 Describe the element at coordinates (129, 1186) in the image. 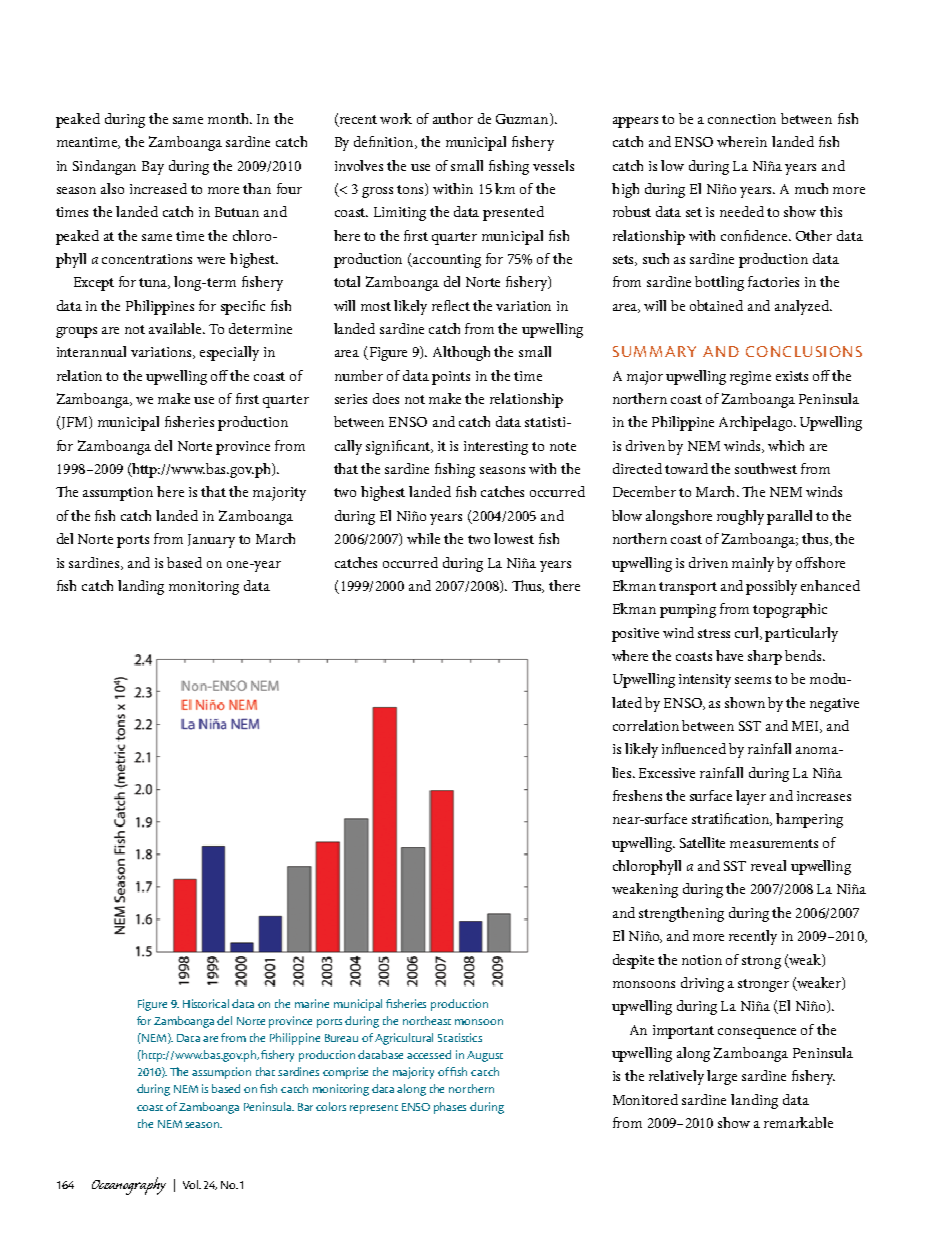

I see `Oceanography` at that location.
